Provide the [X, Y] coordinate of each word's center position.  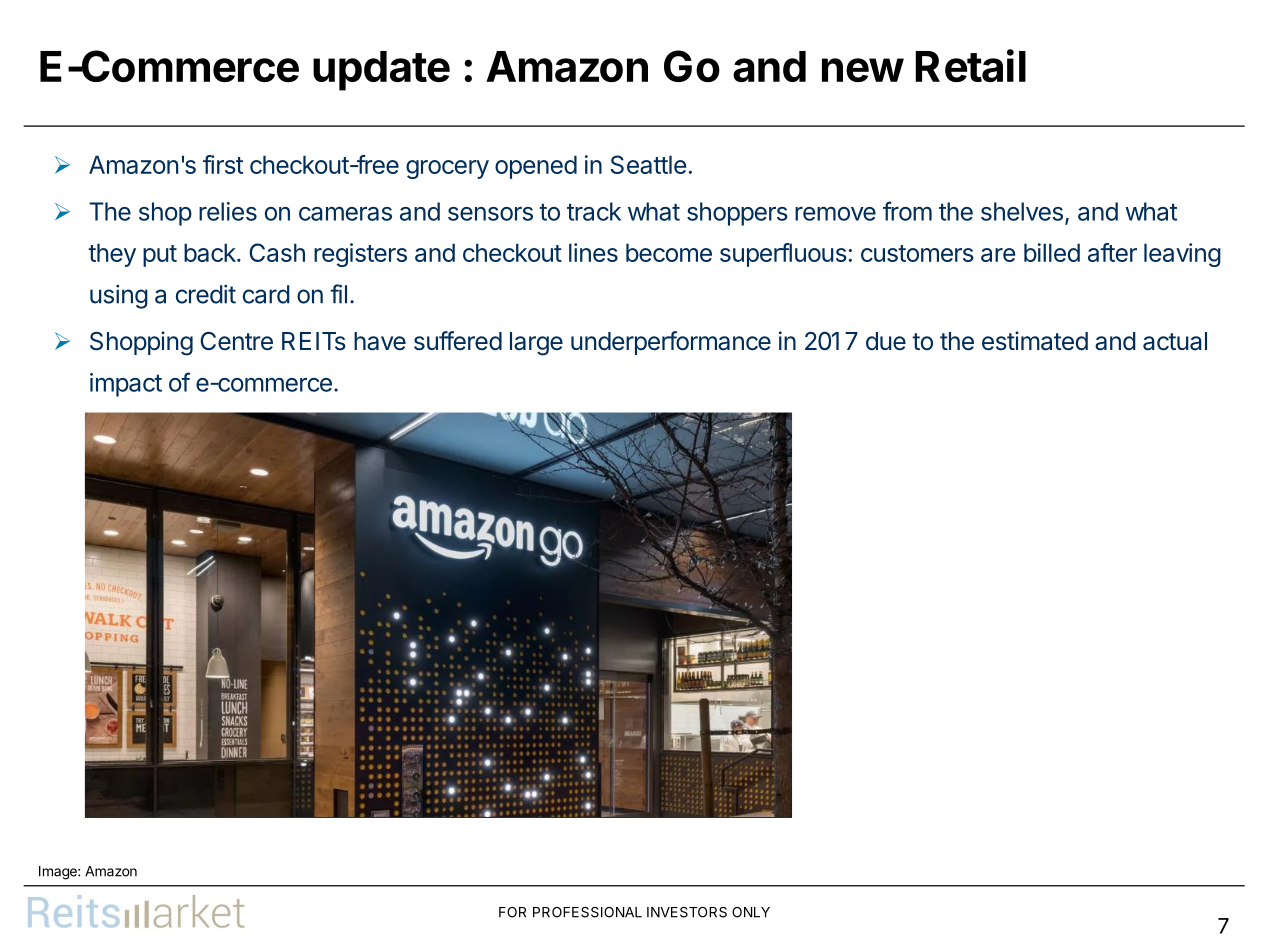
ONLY [751, 912]
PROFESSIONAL [587, 912]
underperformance [671, 343]
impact [126, 385]
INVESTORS [687, 912]
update [381, 71]
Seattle [648, 164]
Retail [970, 65]
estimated [1035, 341]
